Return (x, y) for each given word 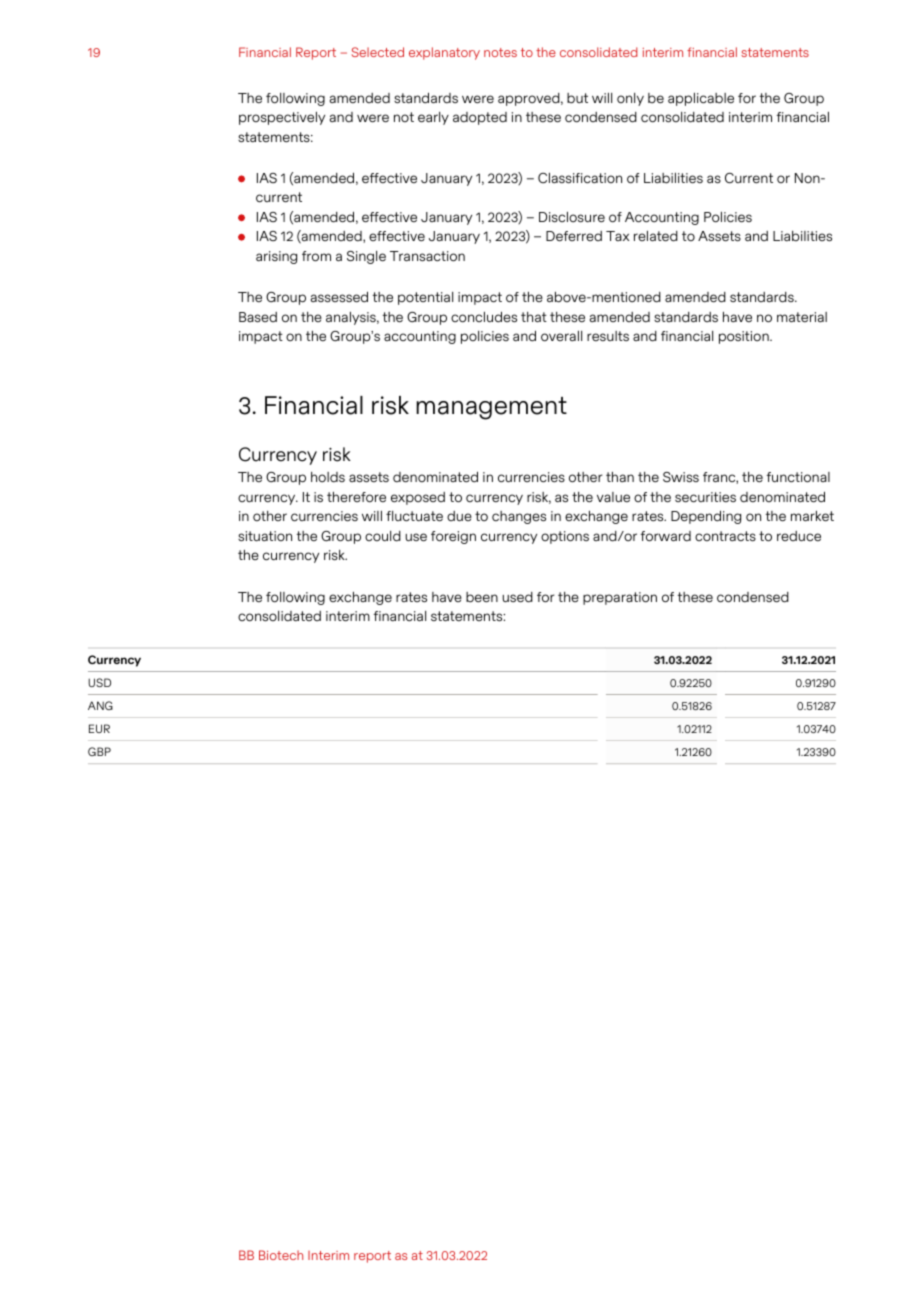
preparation (620, 598)
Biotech (281, 1255)
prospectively (282, 118)
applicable (701, 99)
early (433, 118)
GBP (99, 751)
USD (99, 682)
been (482, 597)
